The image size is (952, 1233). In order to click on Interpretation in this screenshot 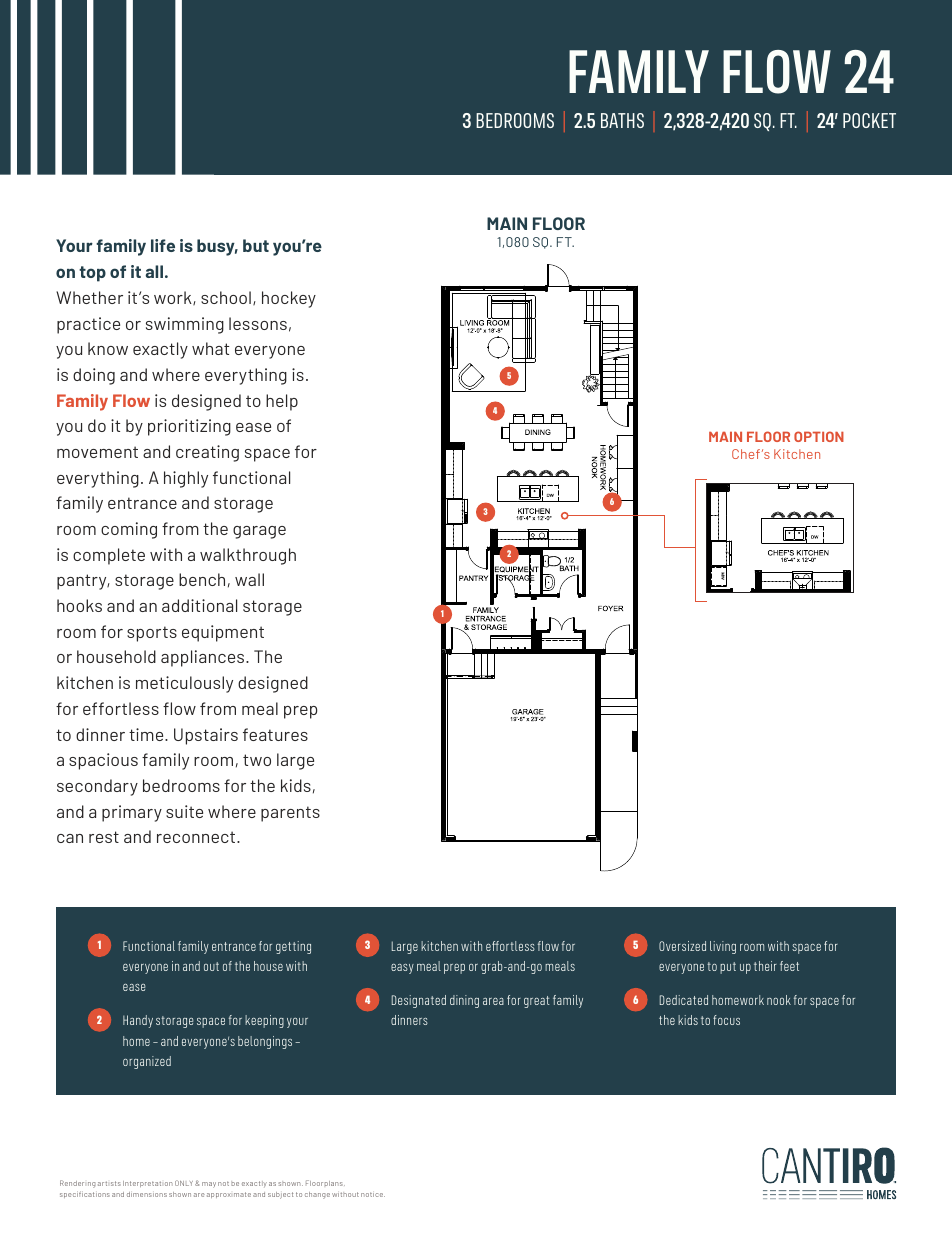, I will do `click(148, 1184)`.
